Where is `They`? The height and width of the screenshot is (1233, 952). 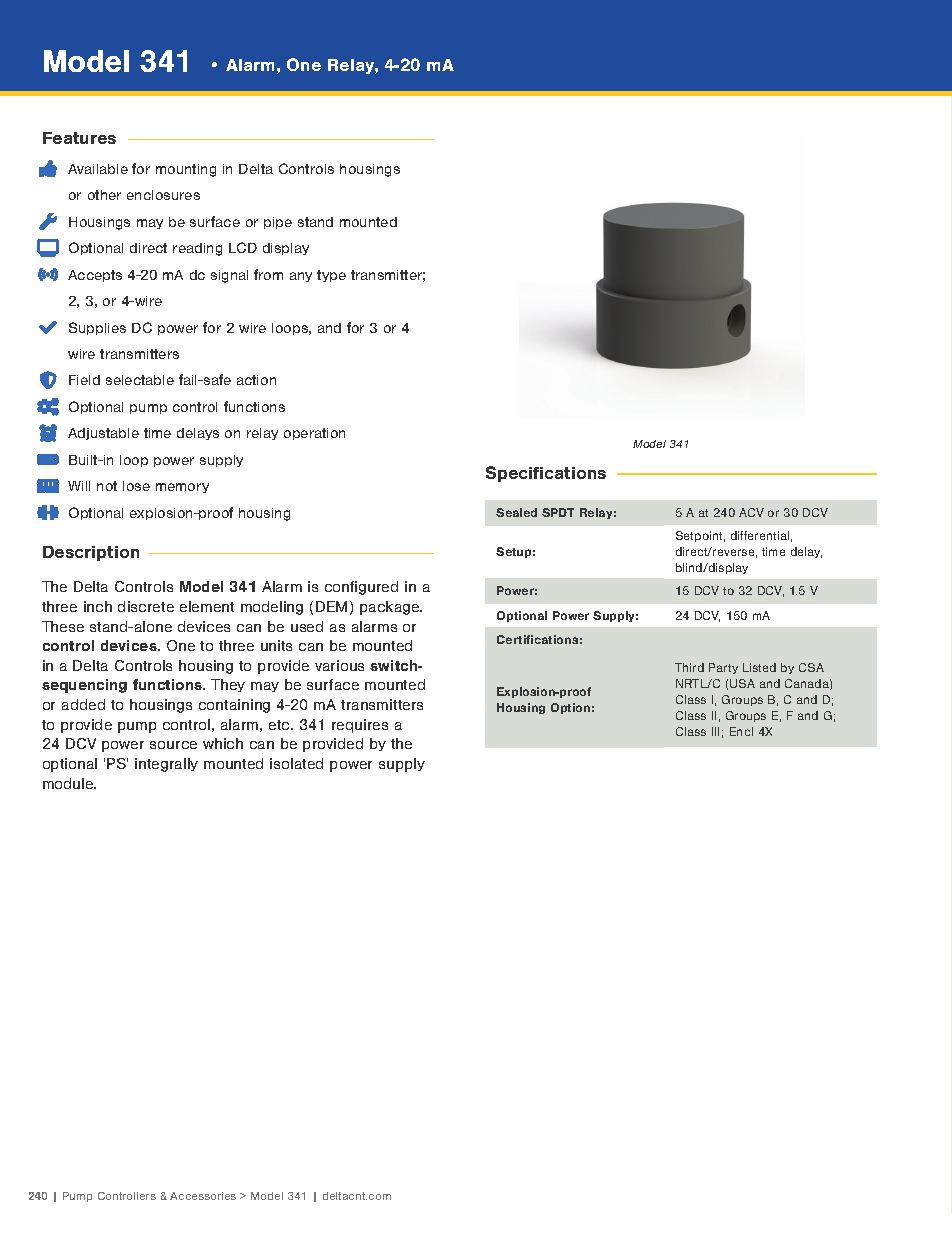 They is located at coordinates (228, 685).
